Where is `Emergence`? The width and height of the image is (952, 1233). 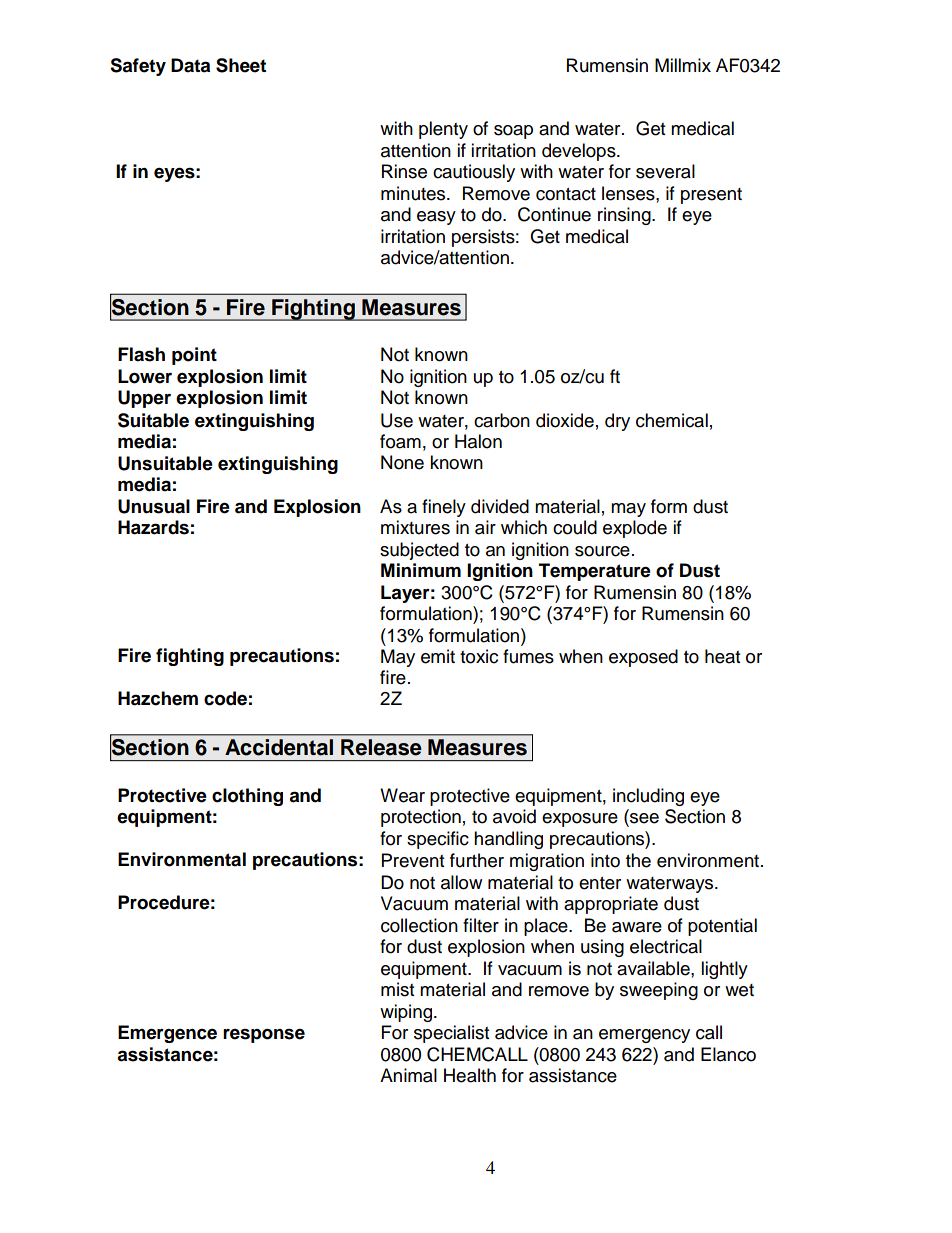 Emergence is located at coordinates (167, 1034).
